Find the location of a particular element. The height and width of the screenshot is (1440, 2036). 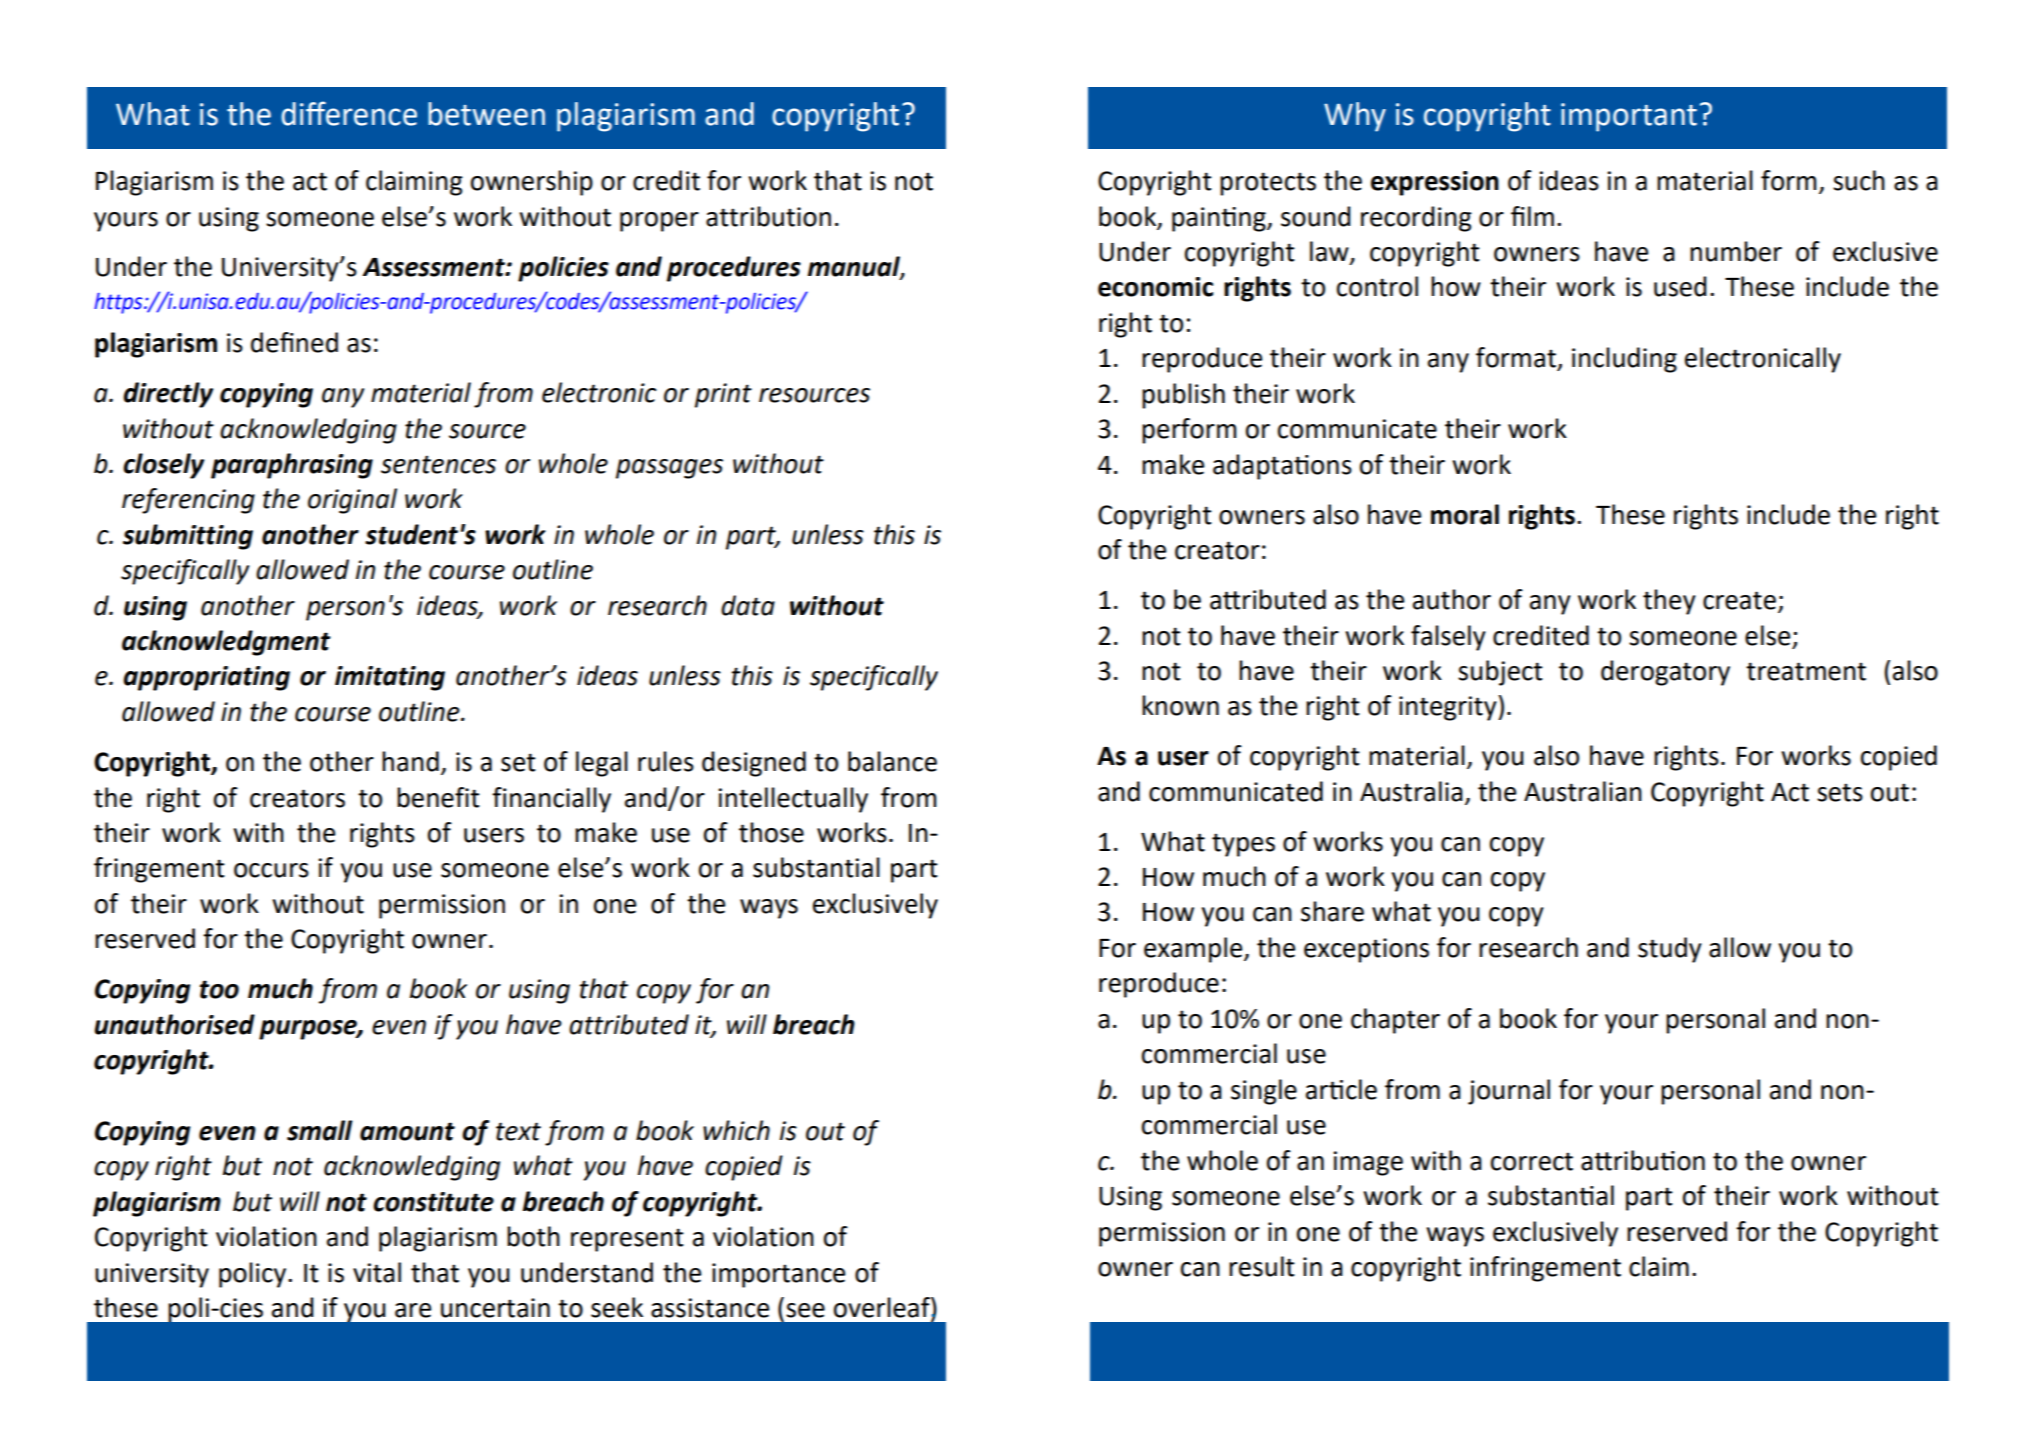

imitating is located at coordinates (390, 678).
